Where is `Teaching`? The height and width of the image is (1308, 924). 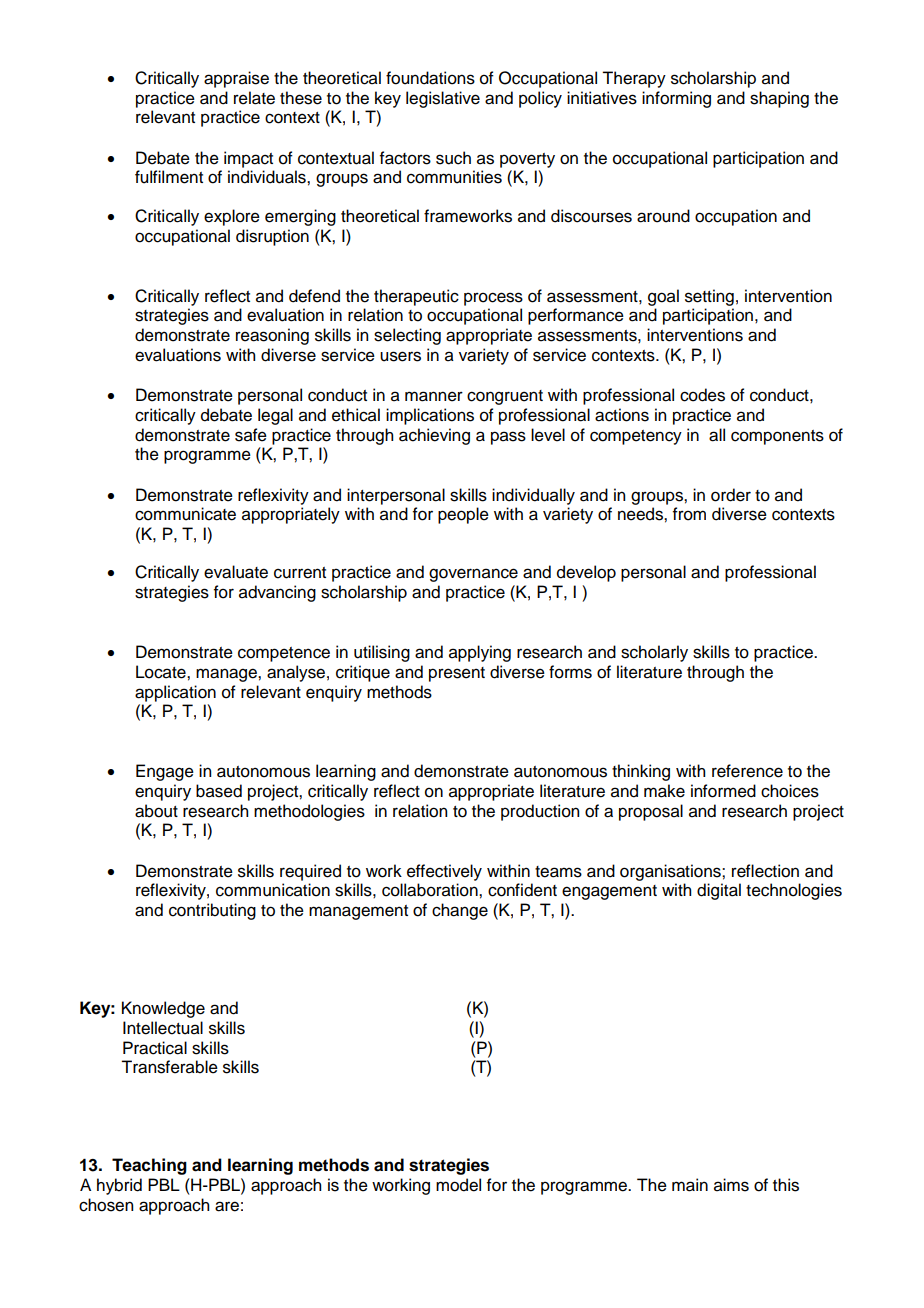
Teaching is located at coordinates (149, 1166).
